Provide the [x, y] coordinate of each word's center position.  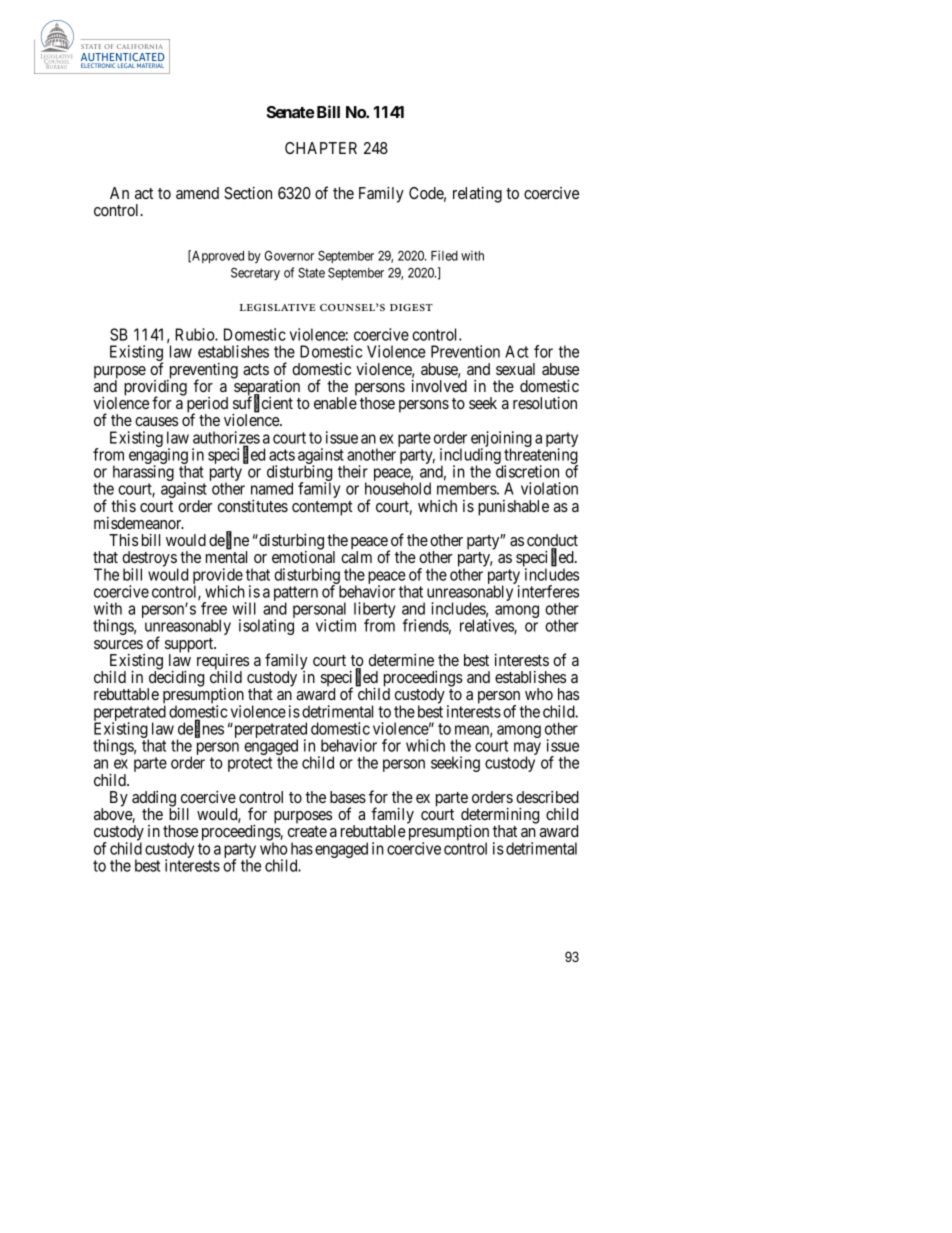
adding [154, 800]
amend [197, 193]
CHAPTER [321, 148]
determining [500, 816]
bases [348, 797]
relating [477, 194]
